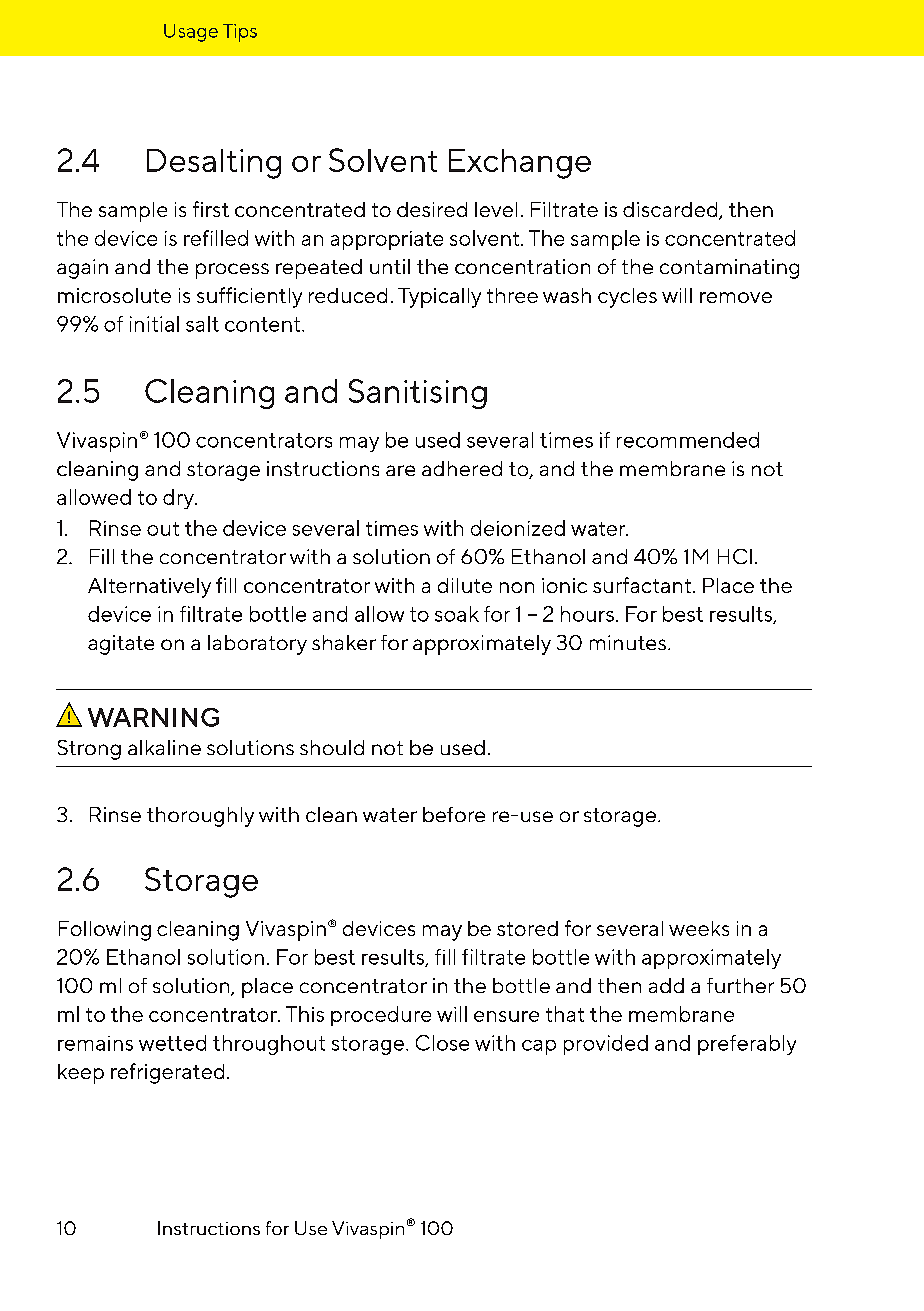  Describe the element at coordinates (82, 269) in the screenshot. I see `again` at that location.
